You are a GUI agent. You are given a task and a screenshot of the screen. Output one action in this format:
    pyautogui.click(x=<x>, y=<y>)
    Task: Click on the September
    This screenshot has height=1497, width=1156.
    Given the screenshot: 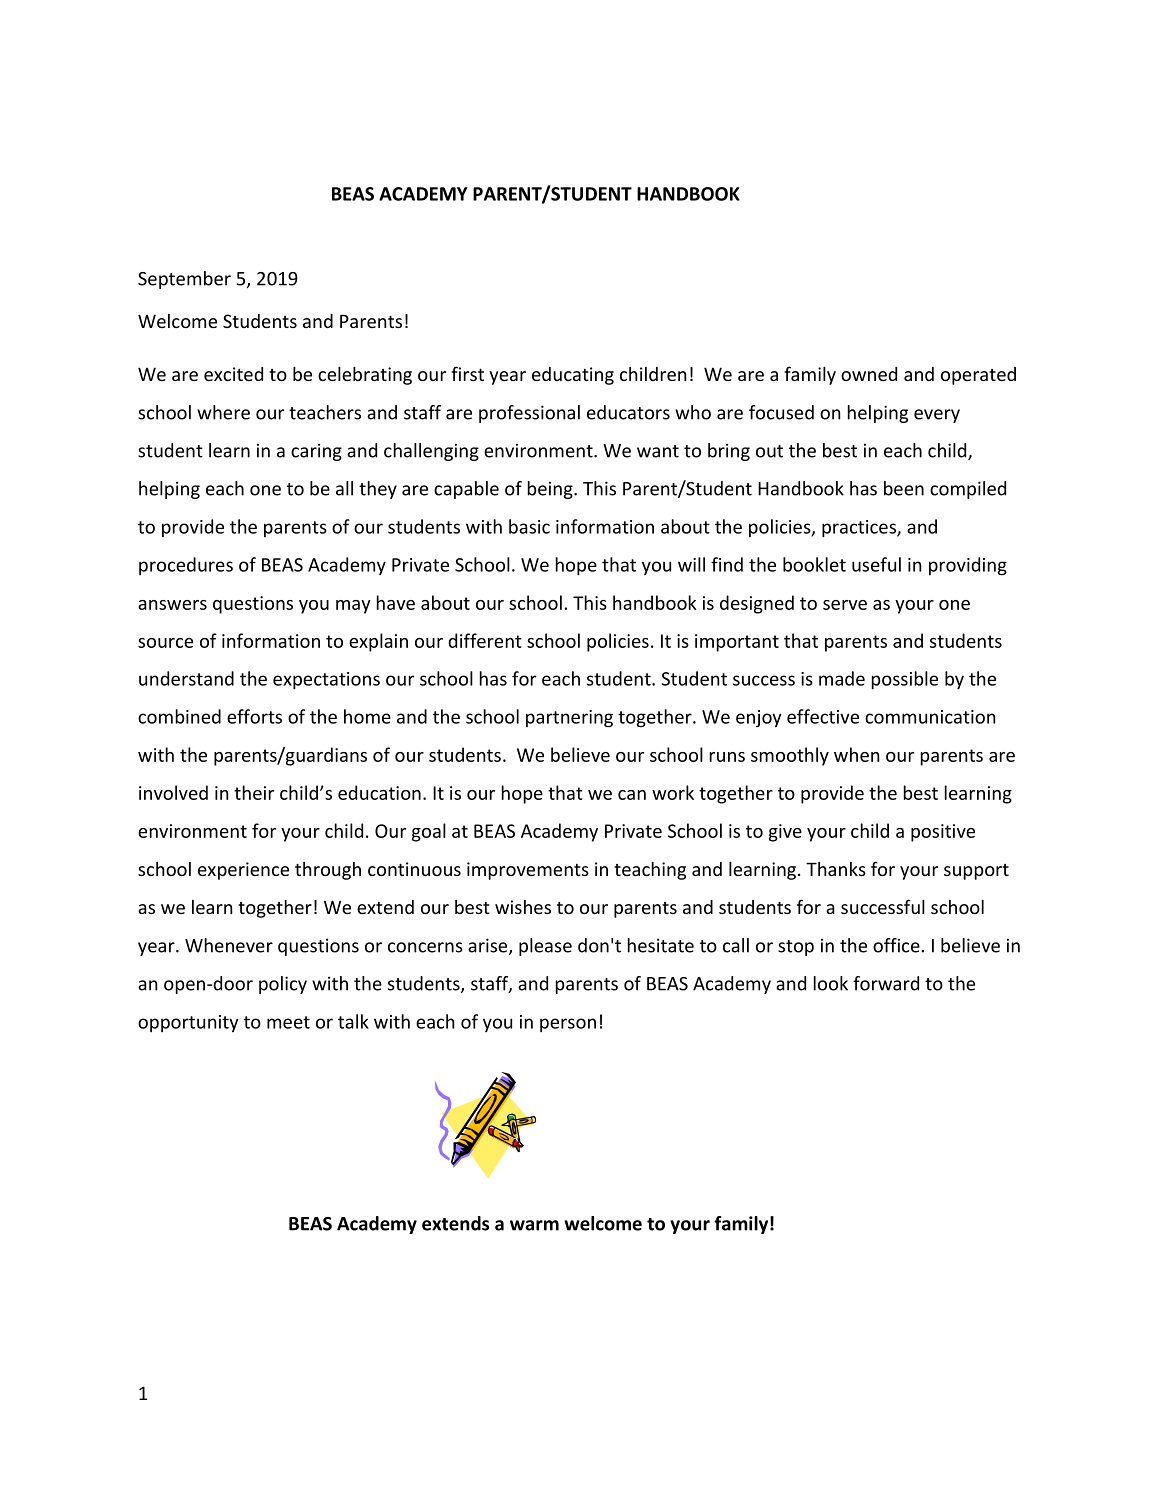 What is the action you would take?
    pyautogui.click(x=184, y=280)
